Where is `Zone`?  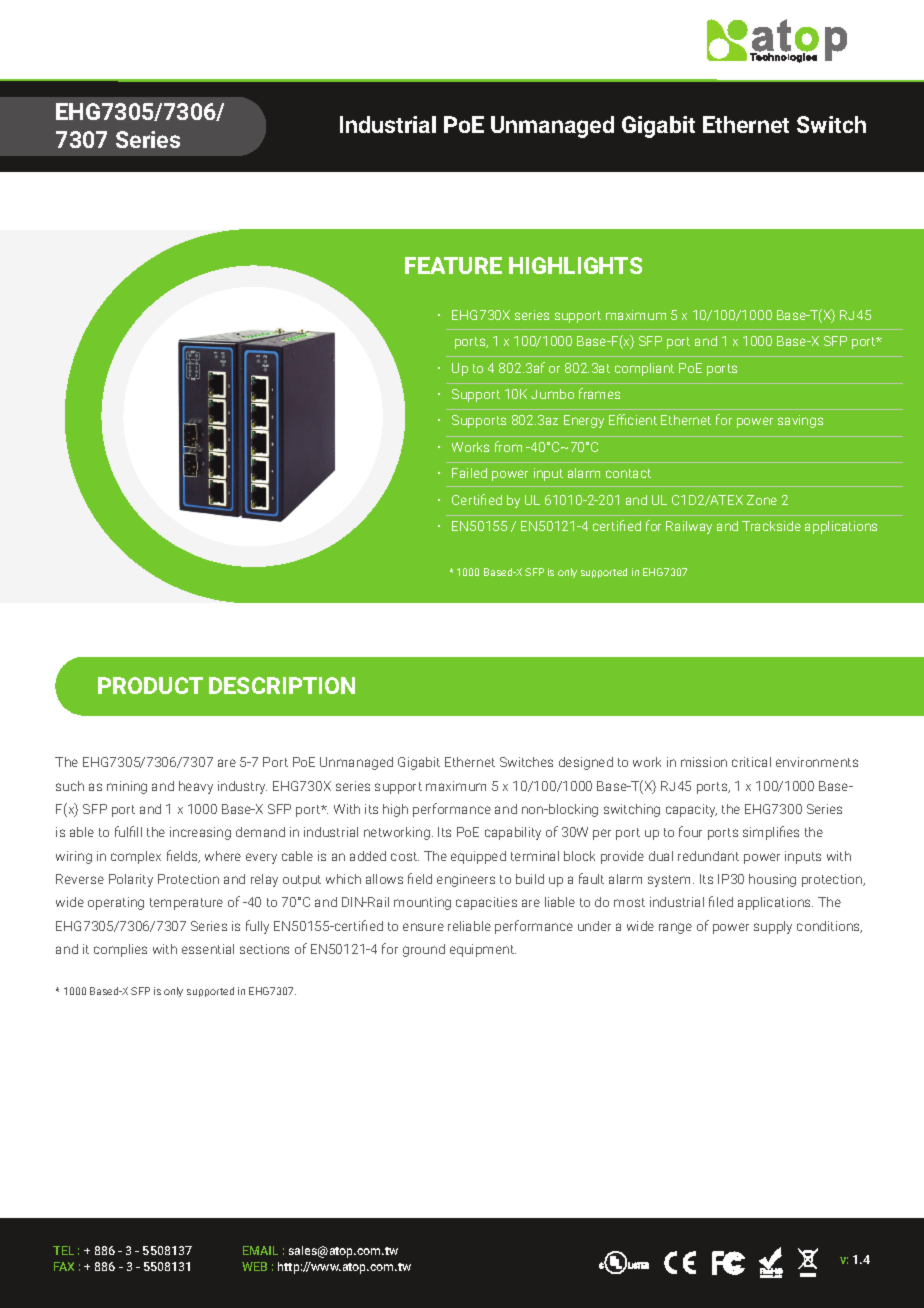
Zone is located at coordinates (762, 500).
